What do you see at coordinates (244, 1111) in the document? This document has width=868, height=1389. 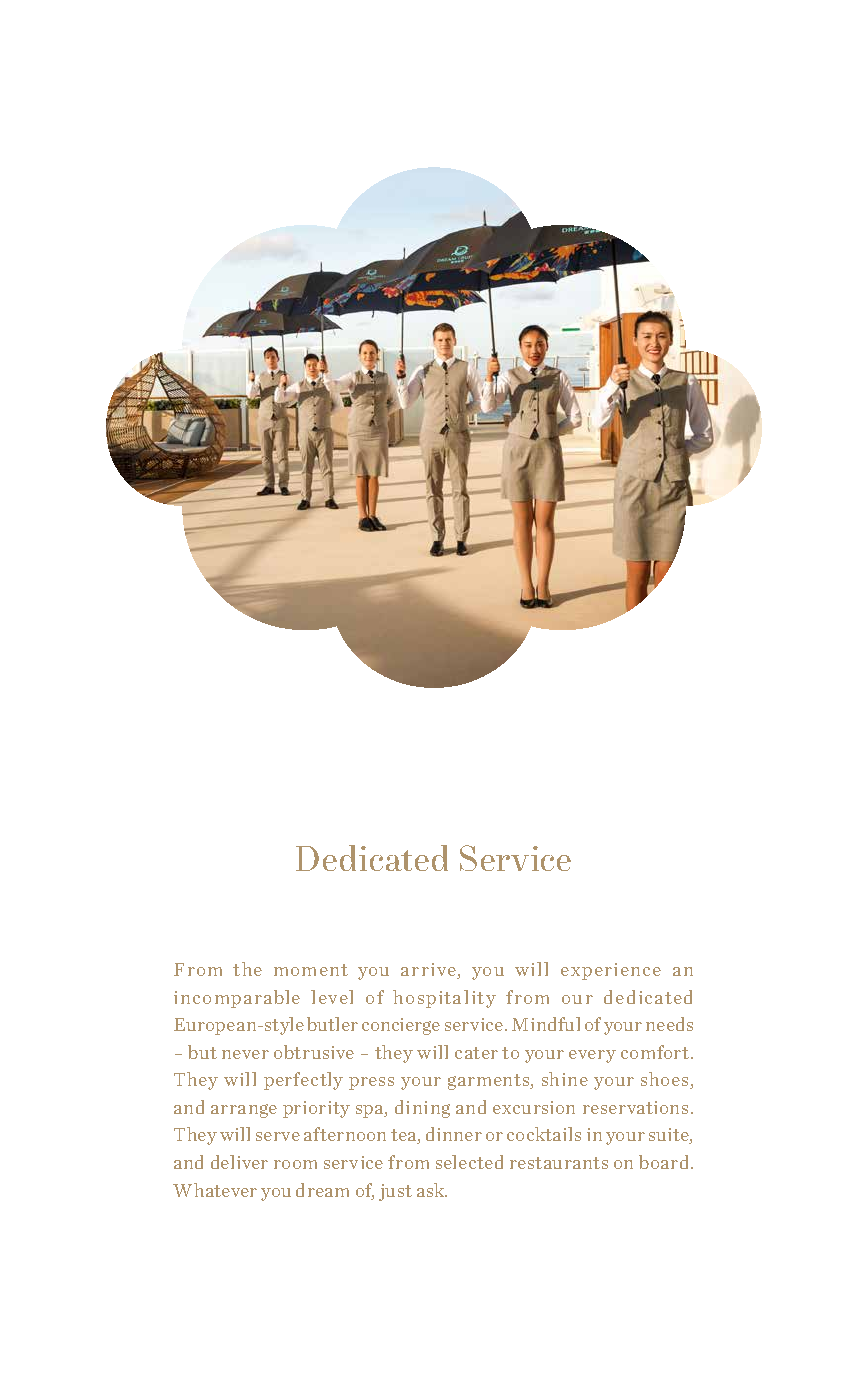 I see `arrange` at bounding box center [244, 1111].
